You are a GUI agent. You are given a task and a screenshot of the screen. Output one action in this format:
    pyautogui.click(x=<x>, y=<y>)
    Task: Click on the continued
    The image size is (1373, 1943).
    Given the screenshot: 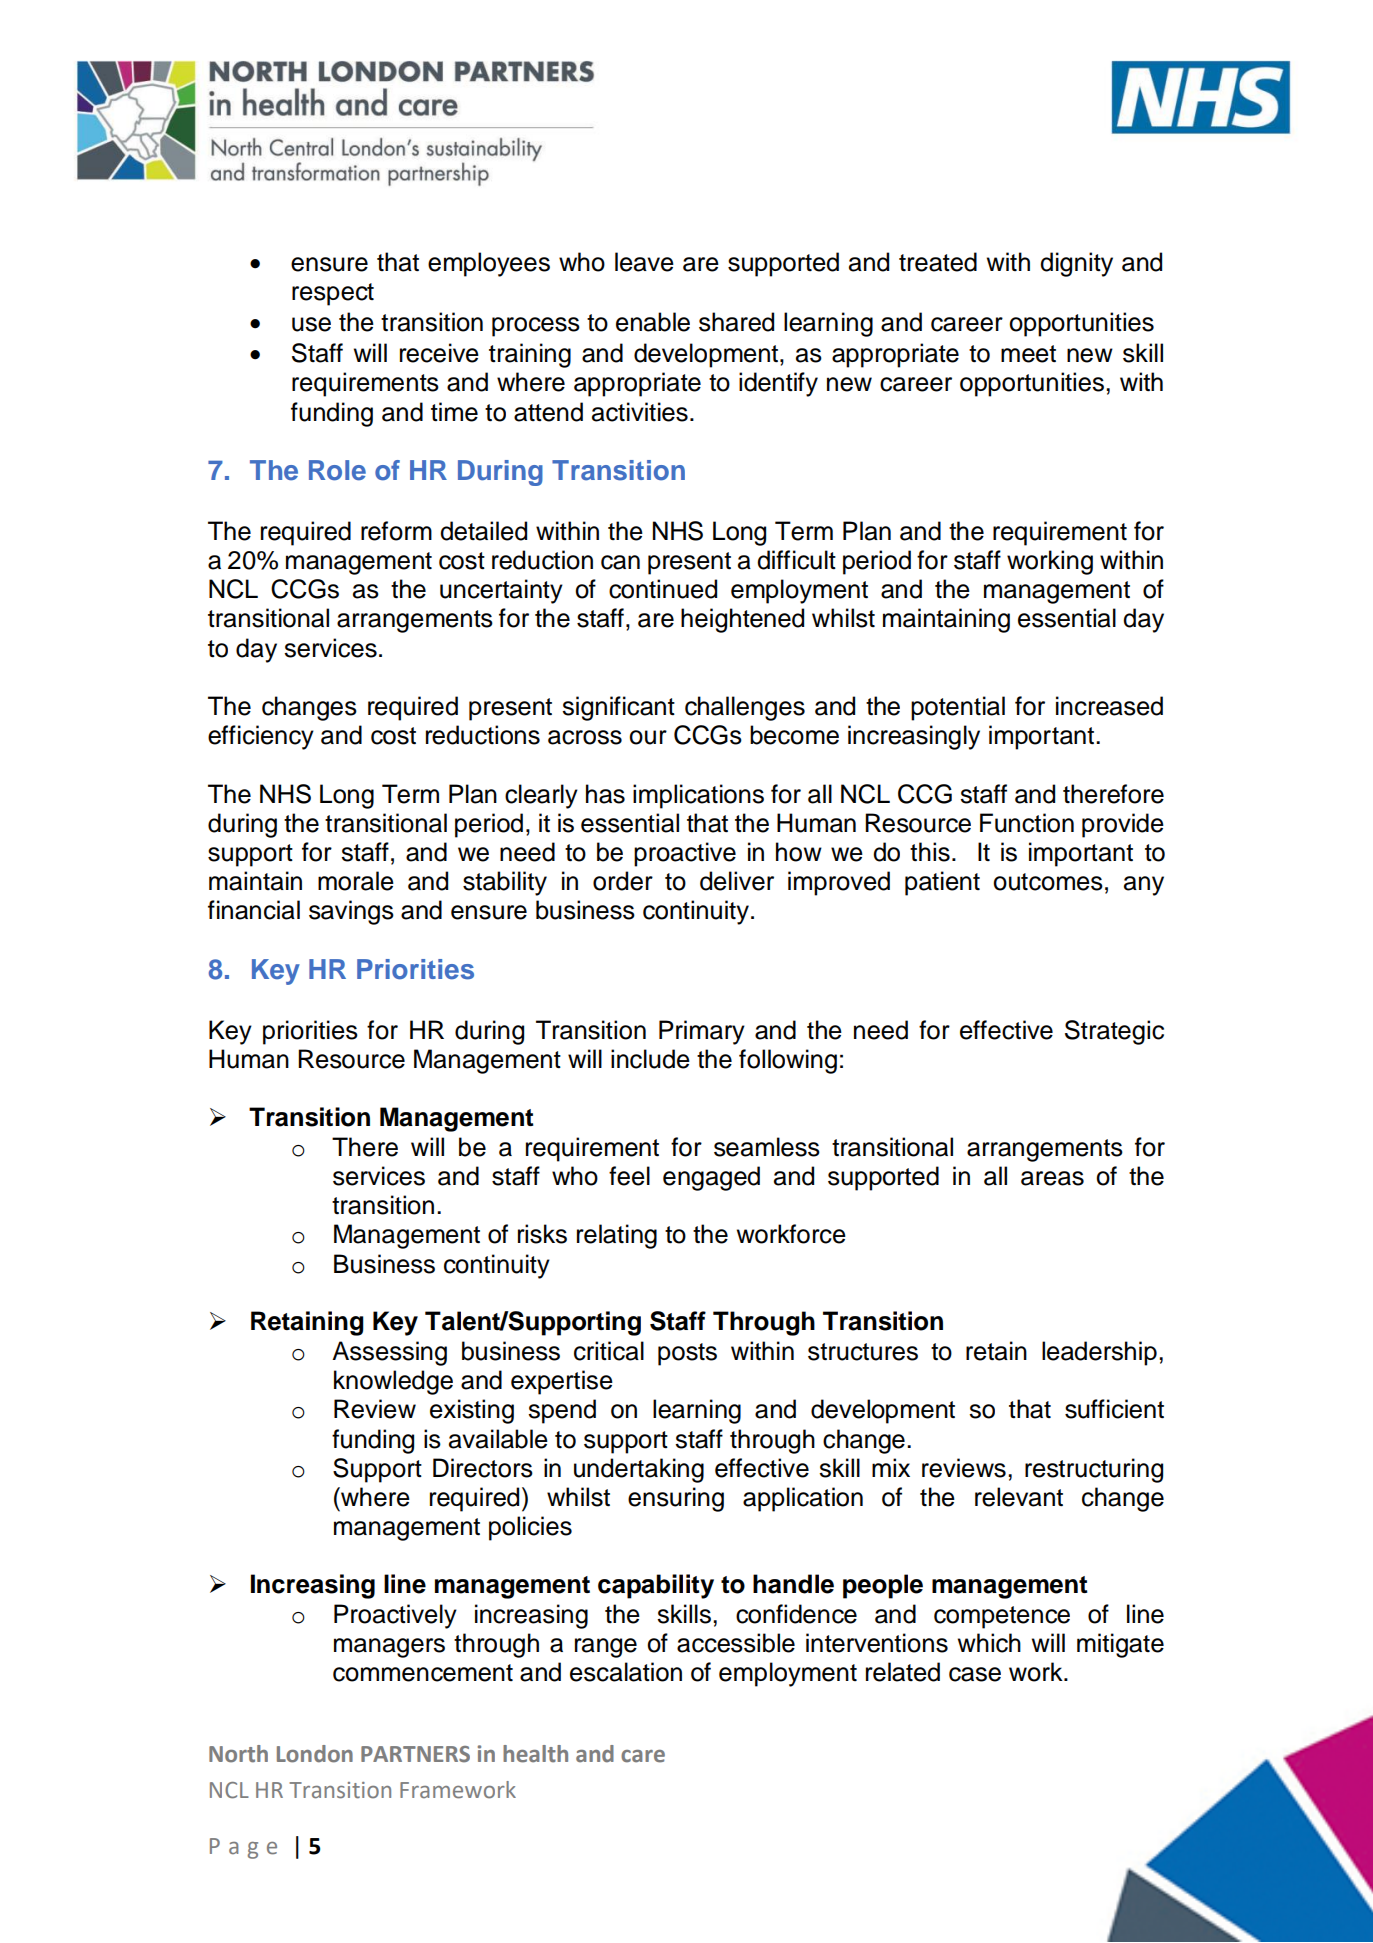 What is the action you would take?
    pyautogui.click(x=663, y=589)
